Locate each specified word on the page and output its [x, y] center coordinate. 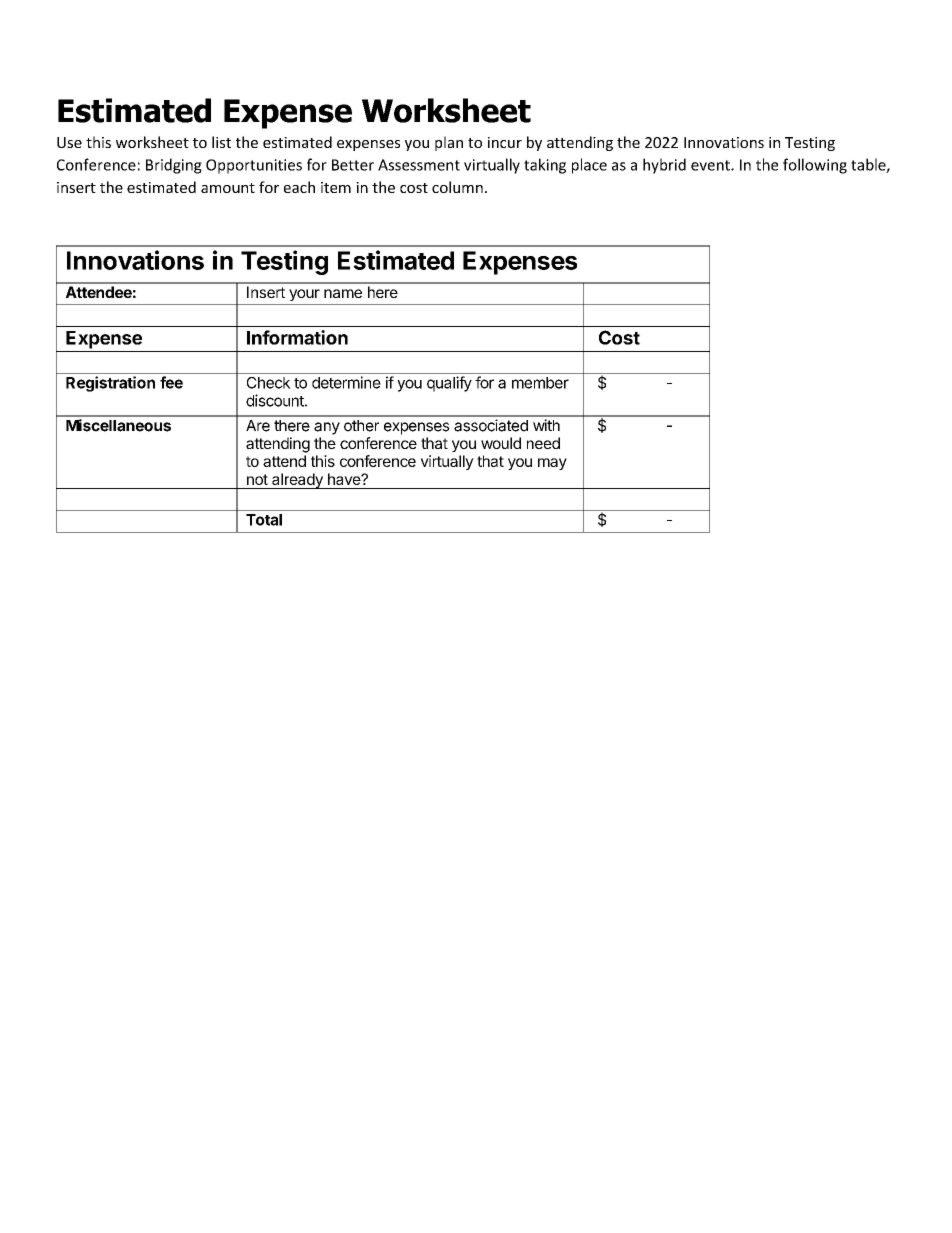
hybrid [664, 166]
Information [297, 337]
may [552, 464]
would [501, 443]
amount [228, 188]
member [540, 383]
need [543, 443]
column [457, 187]
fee [171, 382]
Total [264, 520]
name [343, 293]
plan [449, 143]
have [345, 479]
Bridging [174, 166]
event [711, 165]
